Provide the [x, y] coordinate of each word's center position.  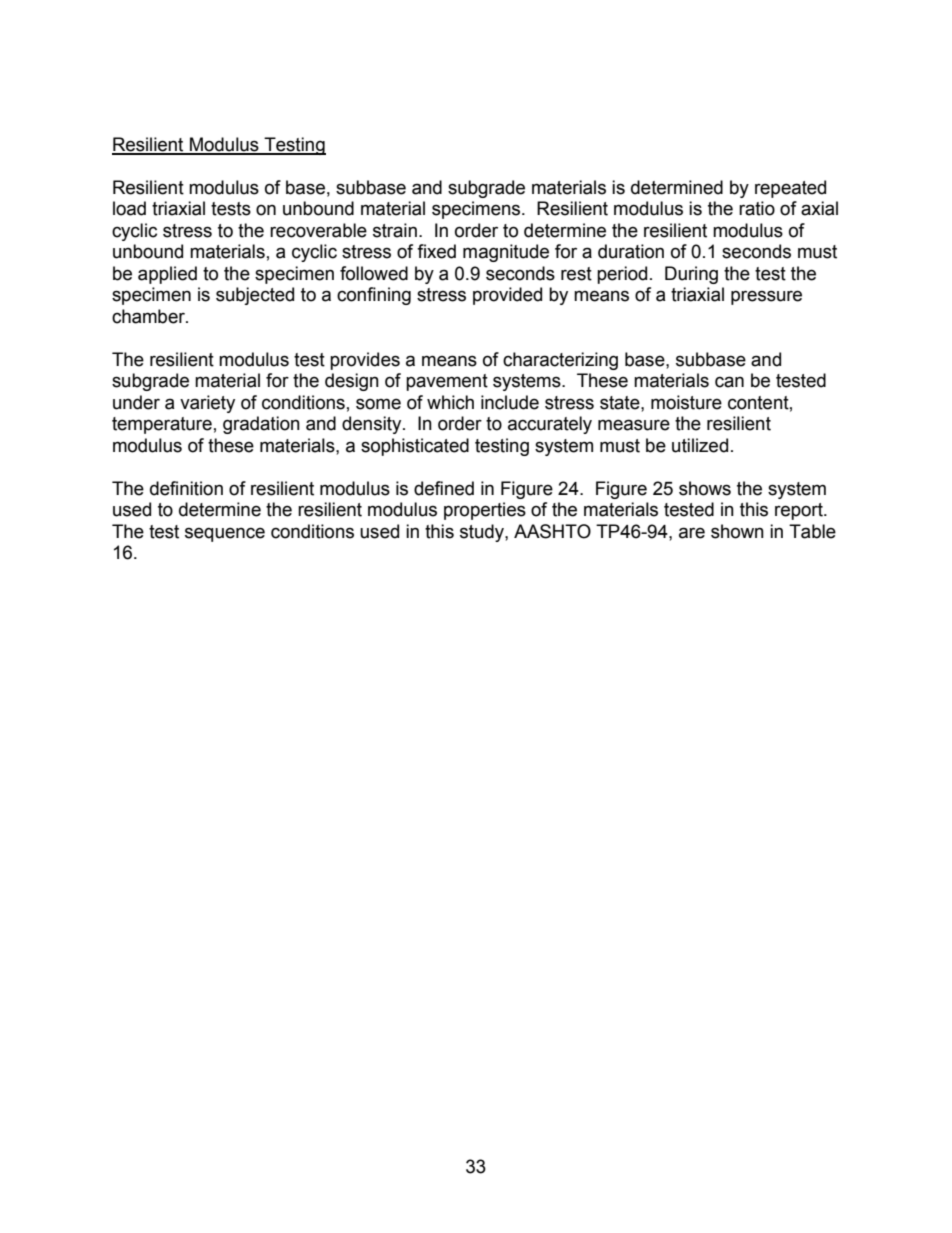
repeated [790, 189]
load [129, 208]
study [483, 533]
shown [737, 531]
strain [395, 230]
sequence [225, 534]
